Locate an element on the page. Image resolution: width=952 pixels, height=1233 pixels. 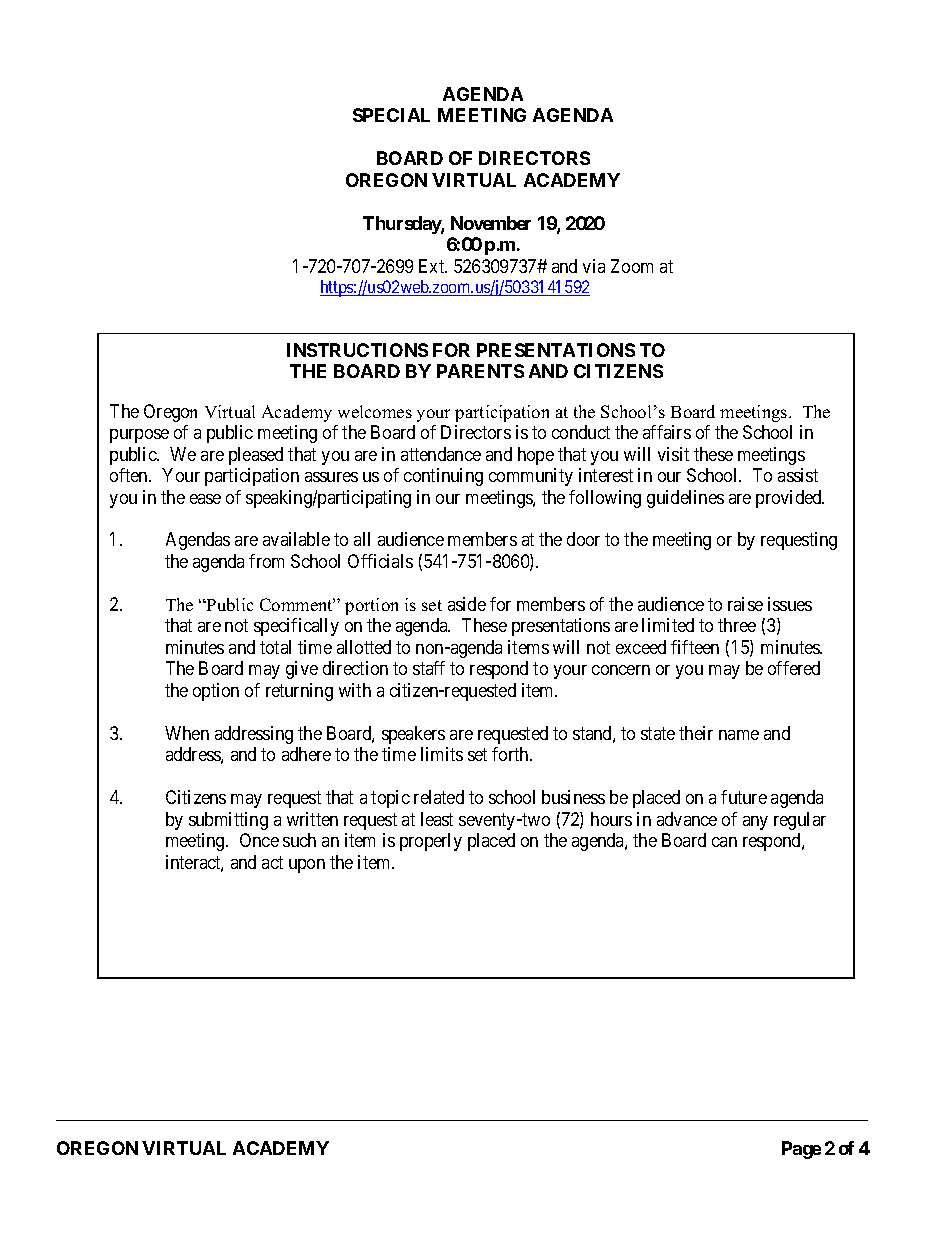
via is located at coordinates (594, 266).
